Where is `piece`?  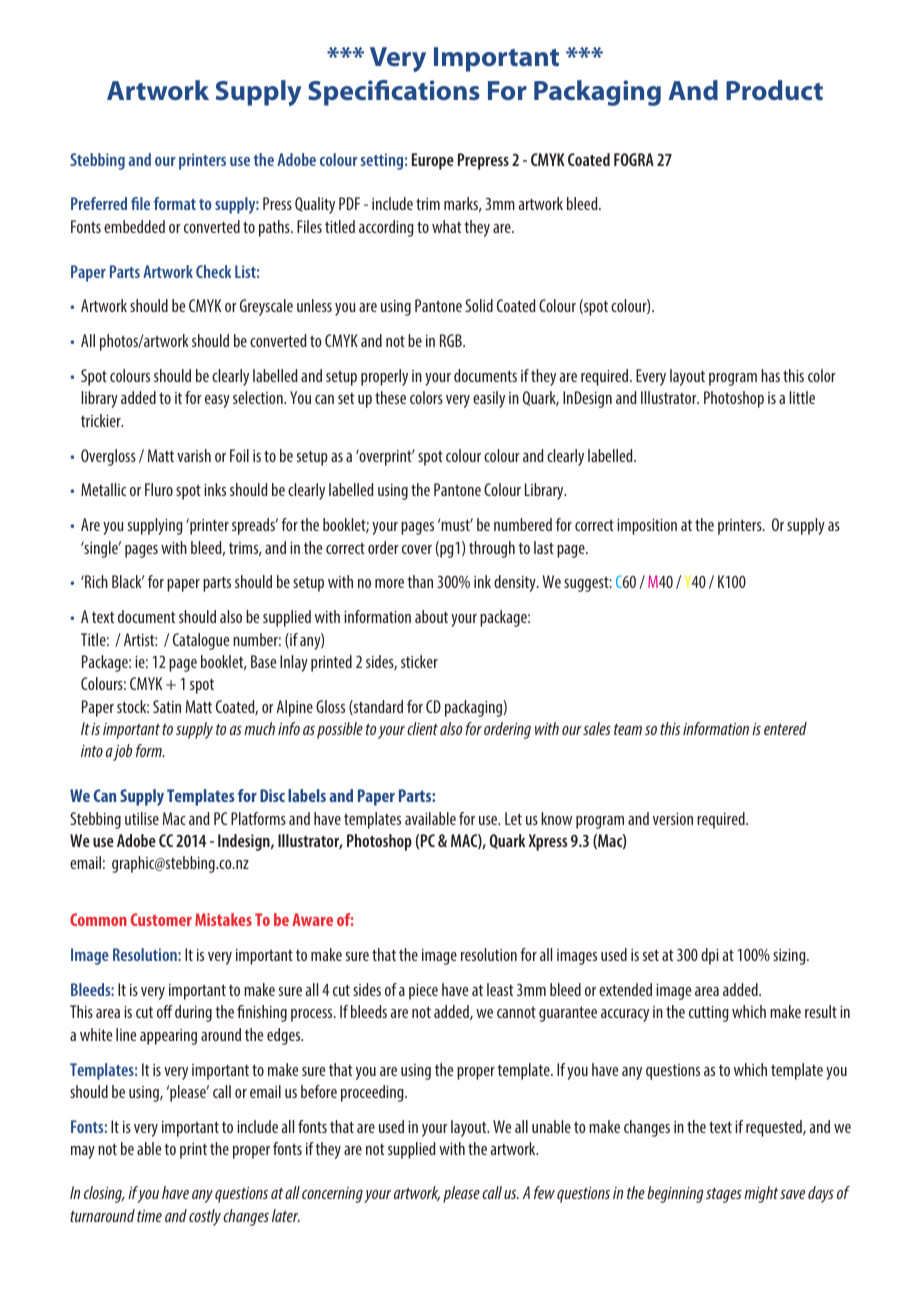 piece is located at coordinates (423, 992).
